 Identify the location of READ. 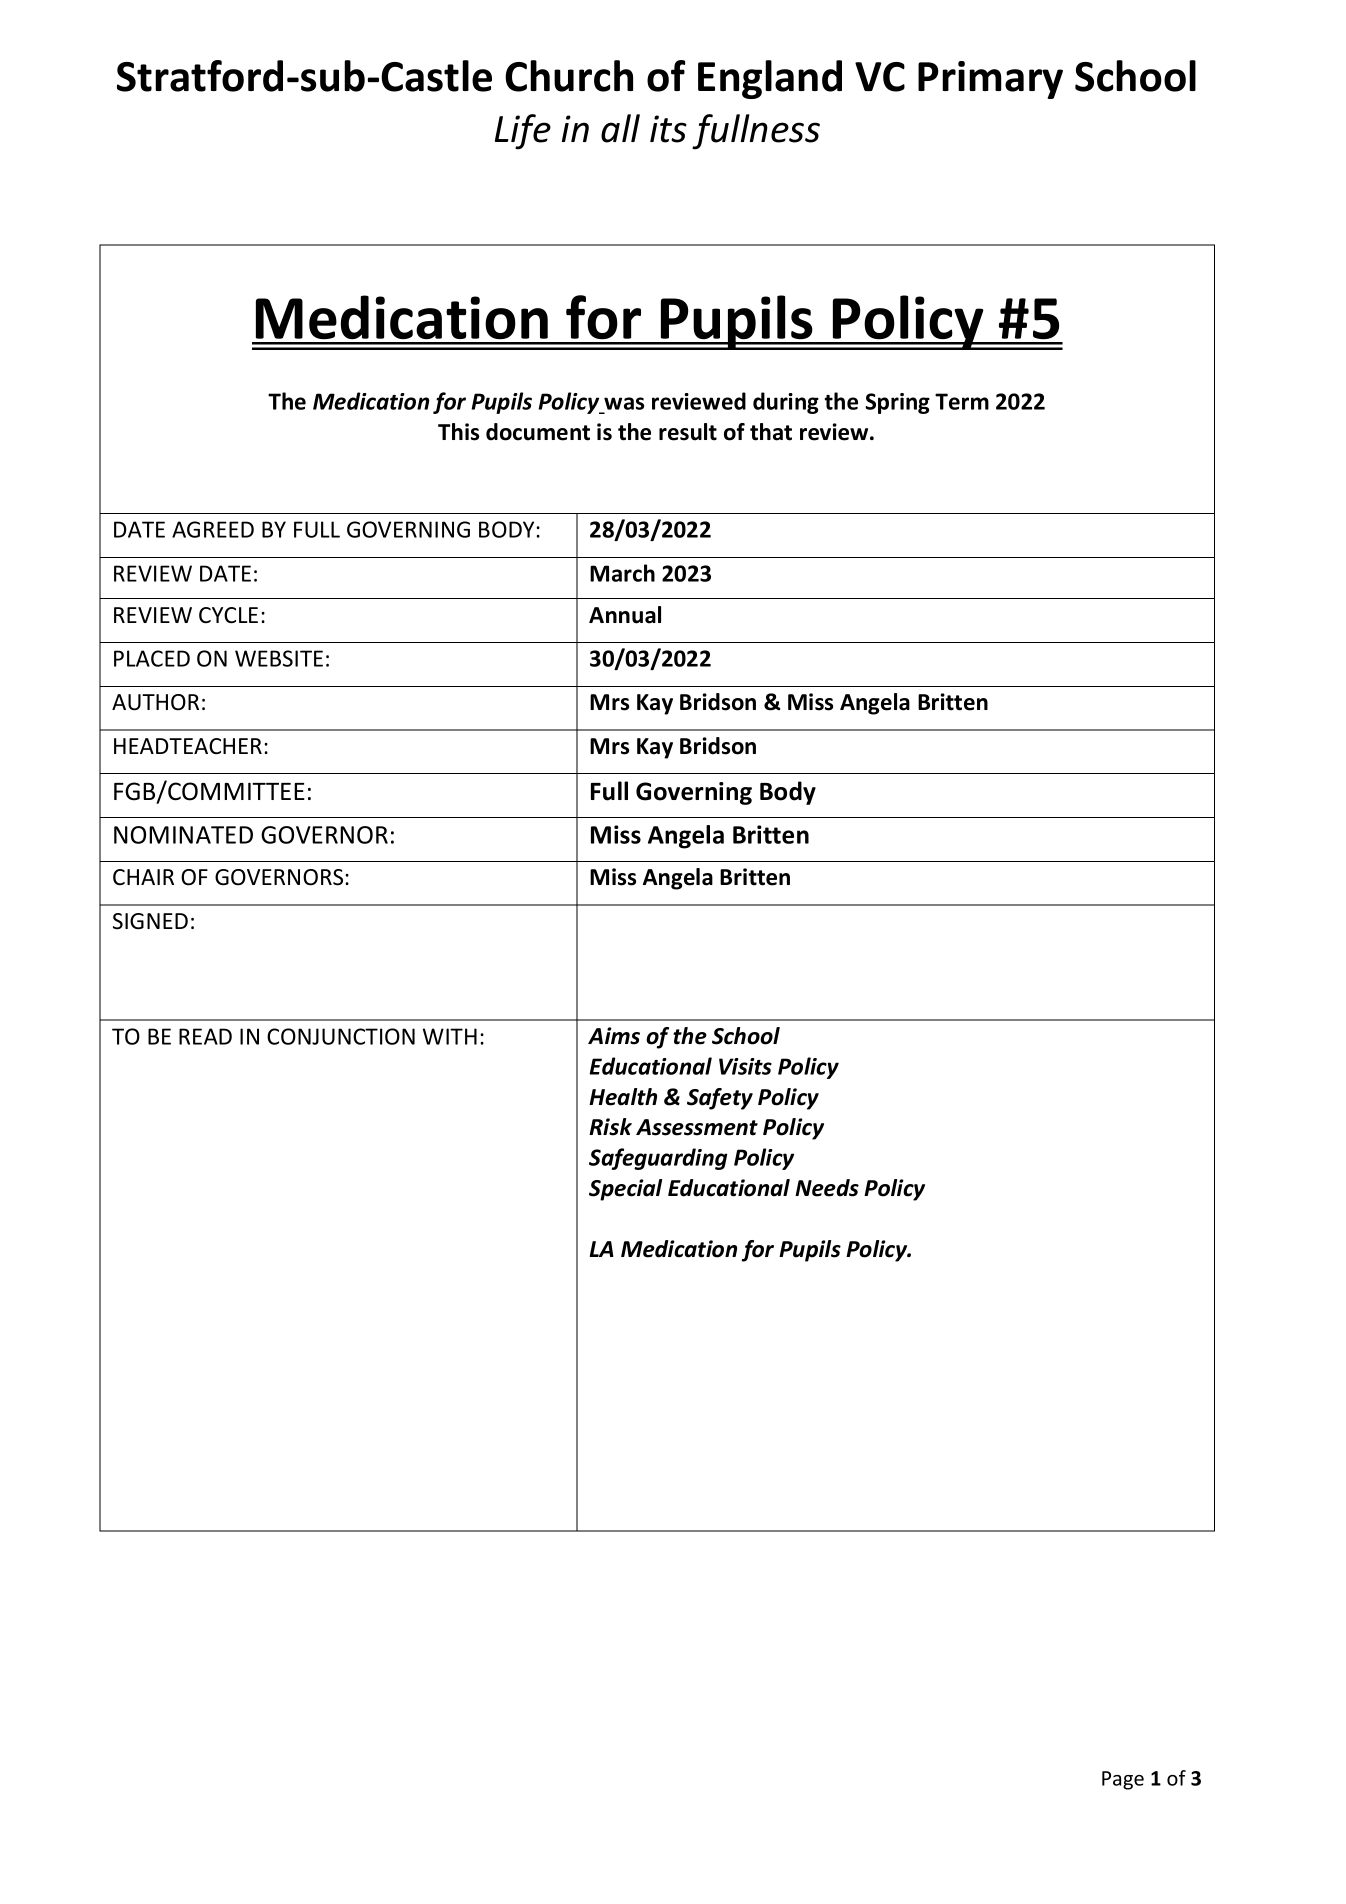
(205, 1036).
